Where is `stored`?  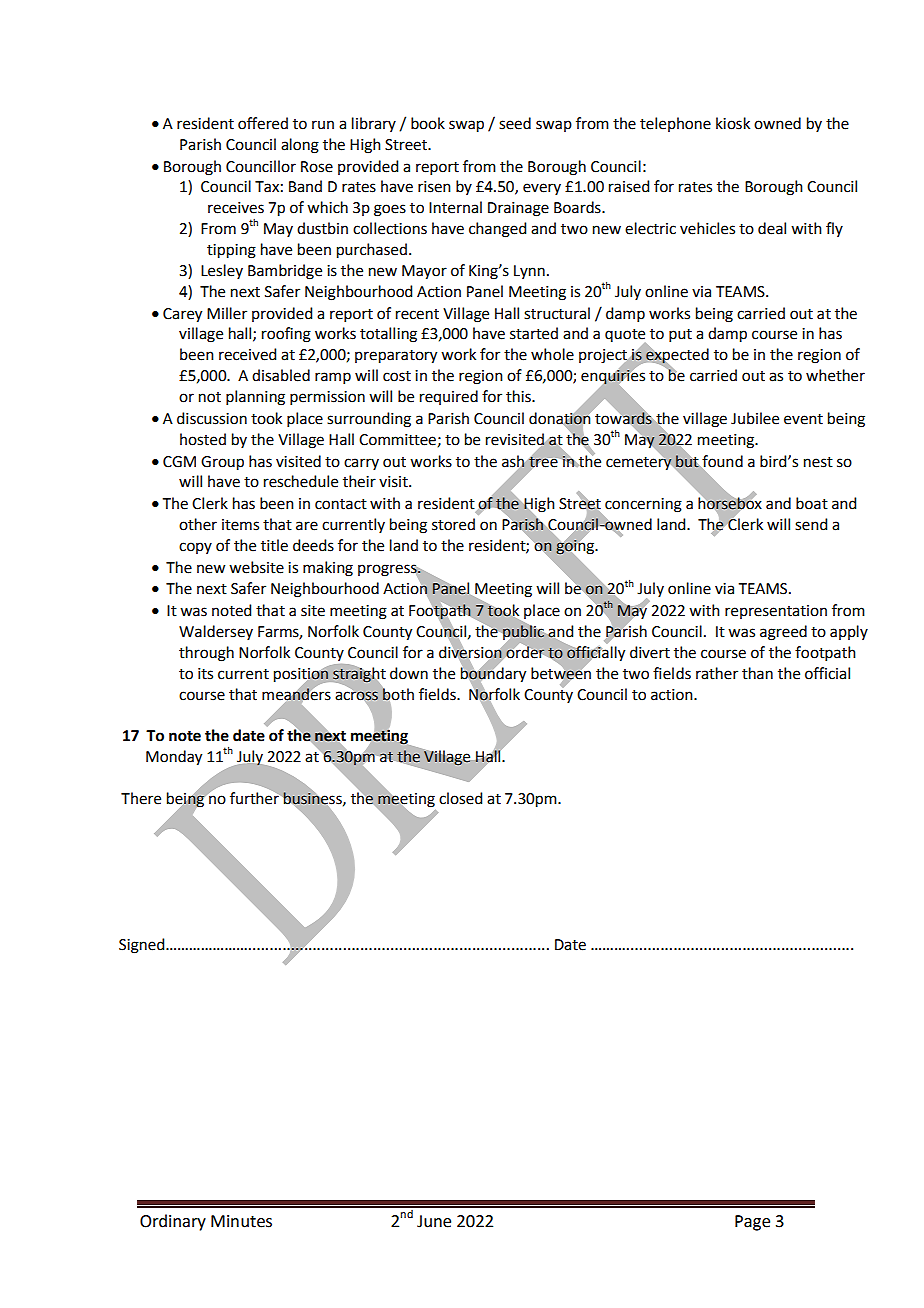 stored is located at coordinates (453, 524).
